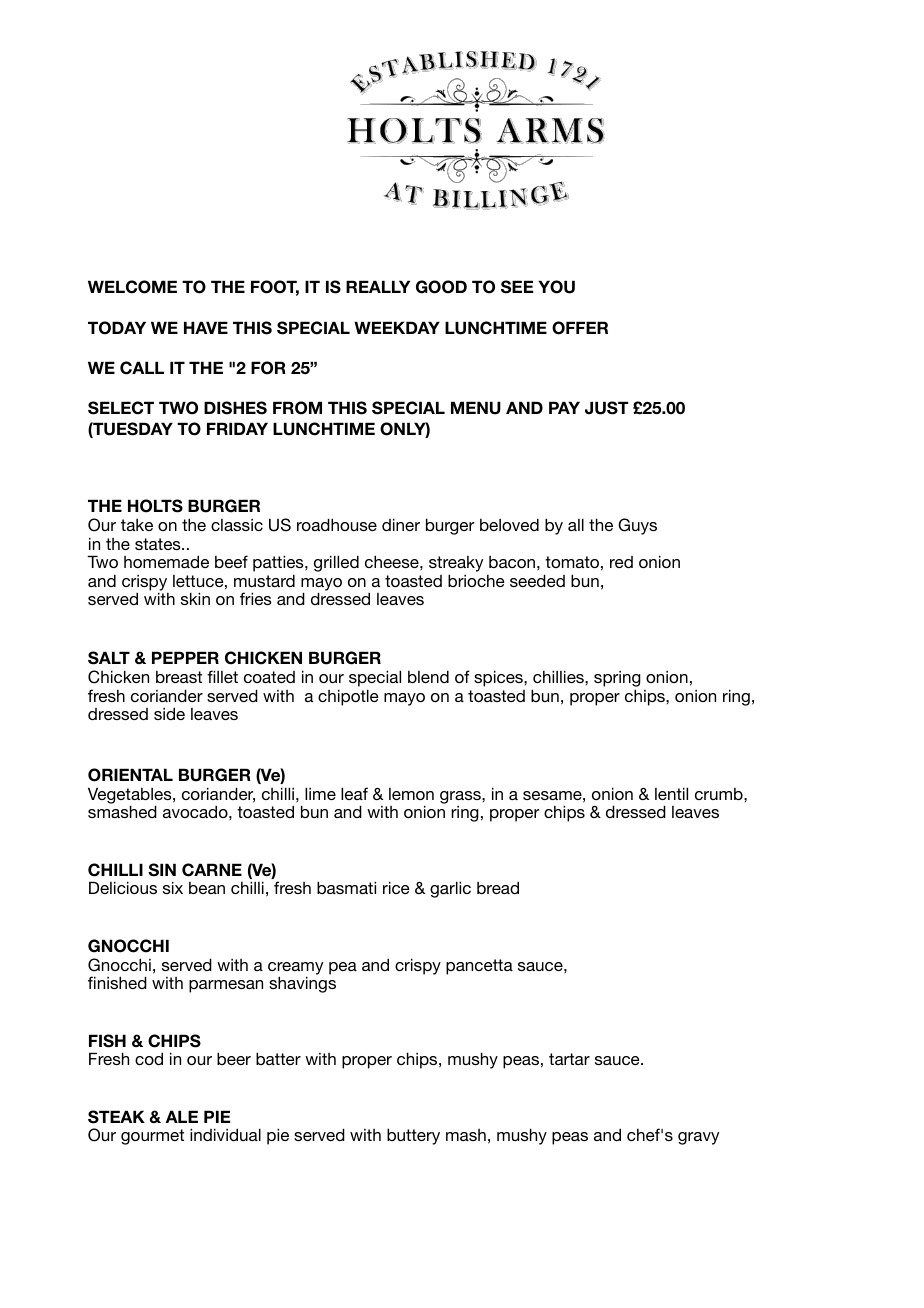 This screenshot has width=924, height=1308. I want to click on OFFER, so click(580, 328).
